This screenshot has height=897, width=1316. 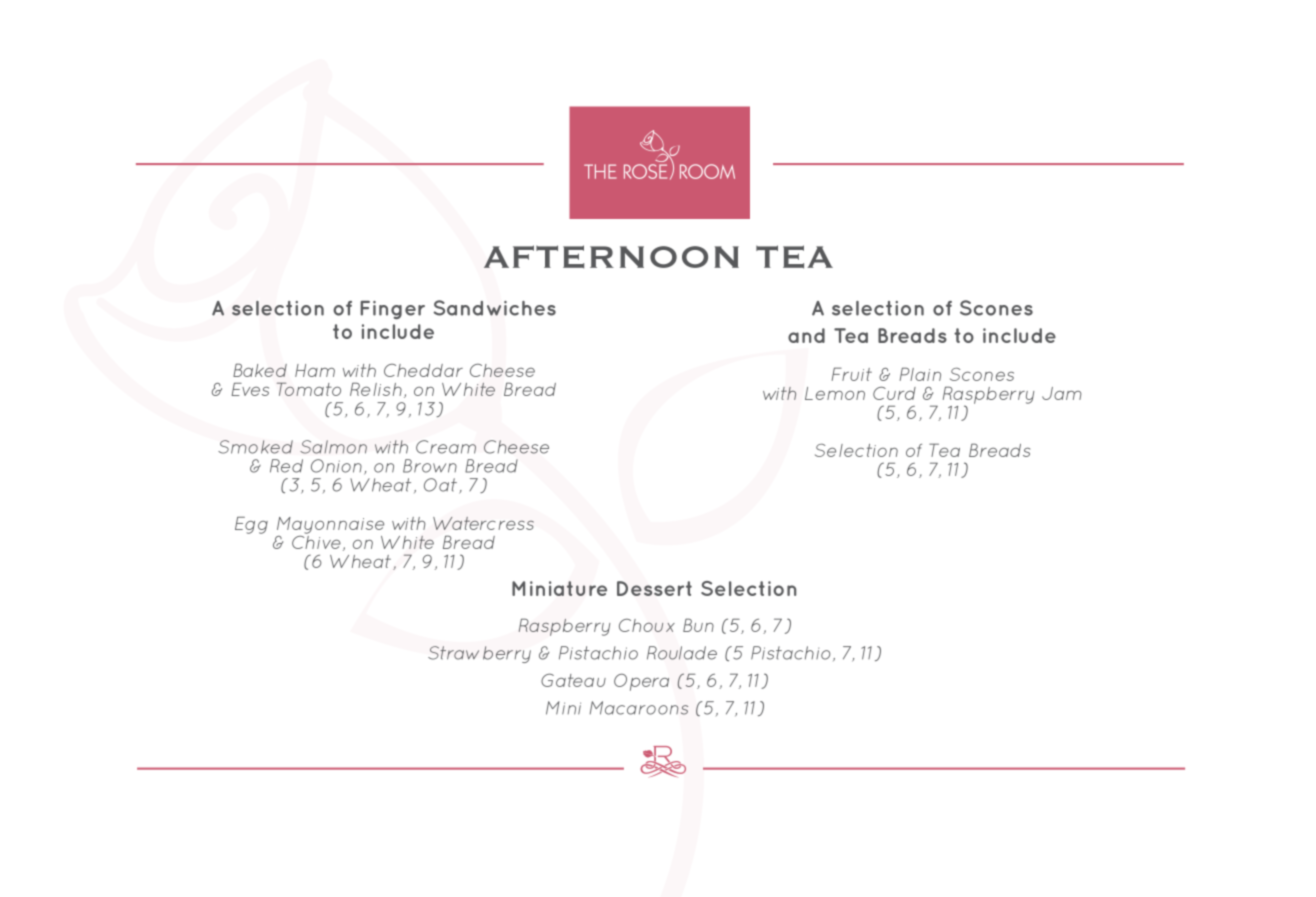 What do you see at coordinates (611, 257) in the screenshot?
I see `AFTERNOON` at bounding box center [611, 257].
